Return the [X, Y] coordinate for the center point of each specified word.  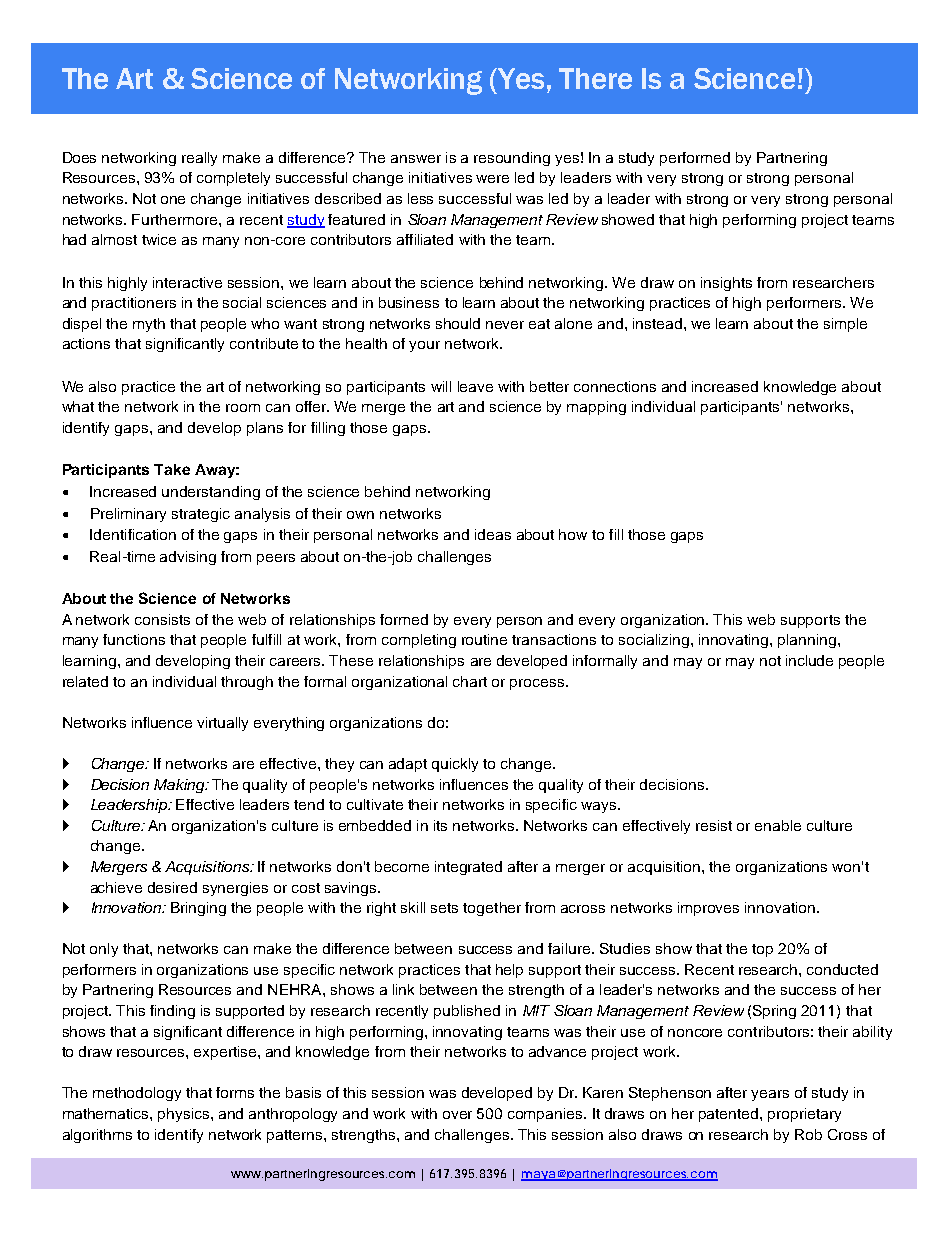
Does [79, 157]
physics [185, 1115]
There [595, 78]
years [770, 1095]
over [457, 1115]
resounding [512, 159]
